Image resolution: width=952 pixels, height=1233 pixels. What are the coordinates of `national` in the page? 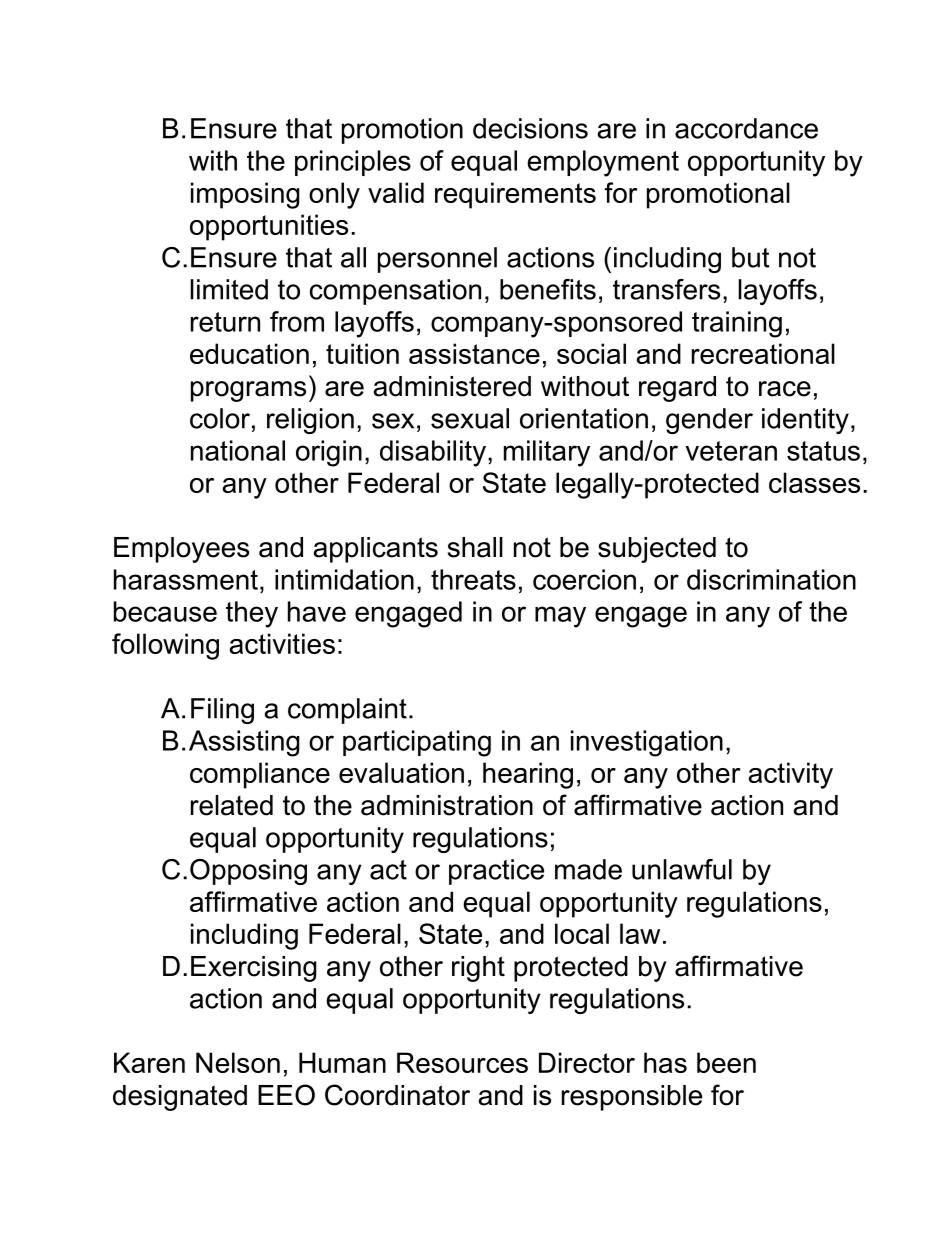 It's located at (238, 450).
